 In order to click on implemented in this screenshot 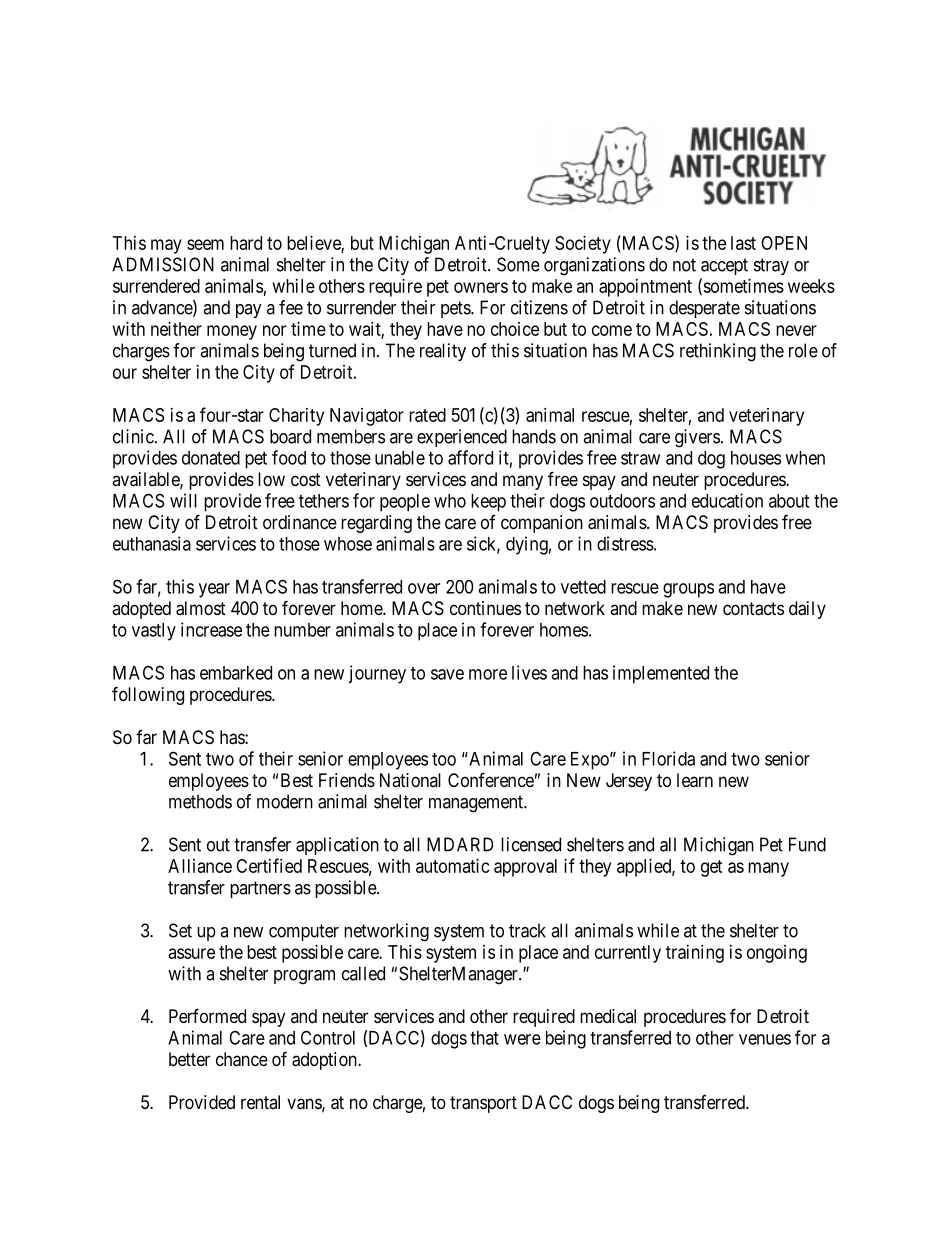, I will do `click(661, 674)`.
